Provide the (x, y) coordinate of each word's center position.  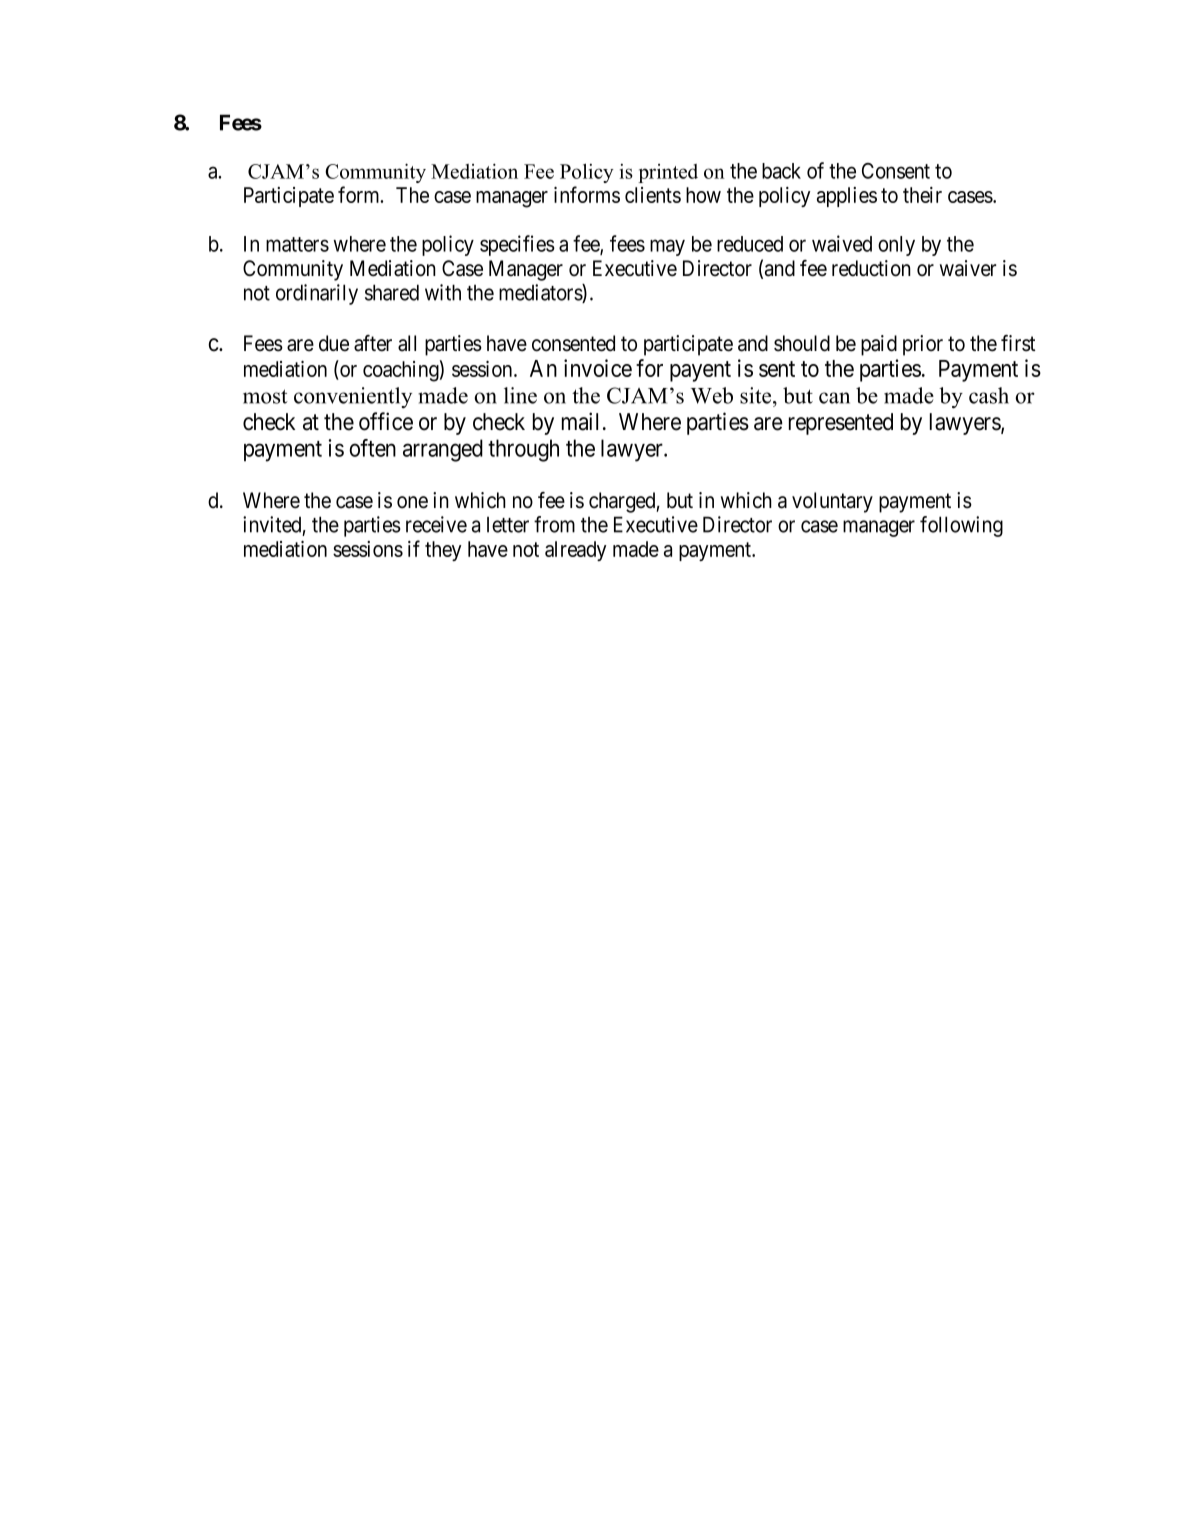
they (443, 551)
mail (580, 421)
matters (297, 244)
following (961, 526)
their (922, 195)
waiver (968, 268)
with (443, 292)
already (575, 551)
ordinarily (317, 294)
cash (989, 395)
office (386, 421)
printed (668, 173)
